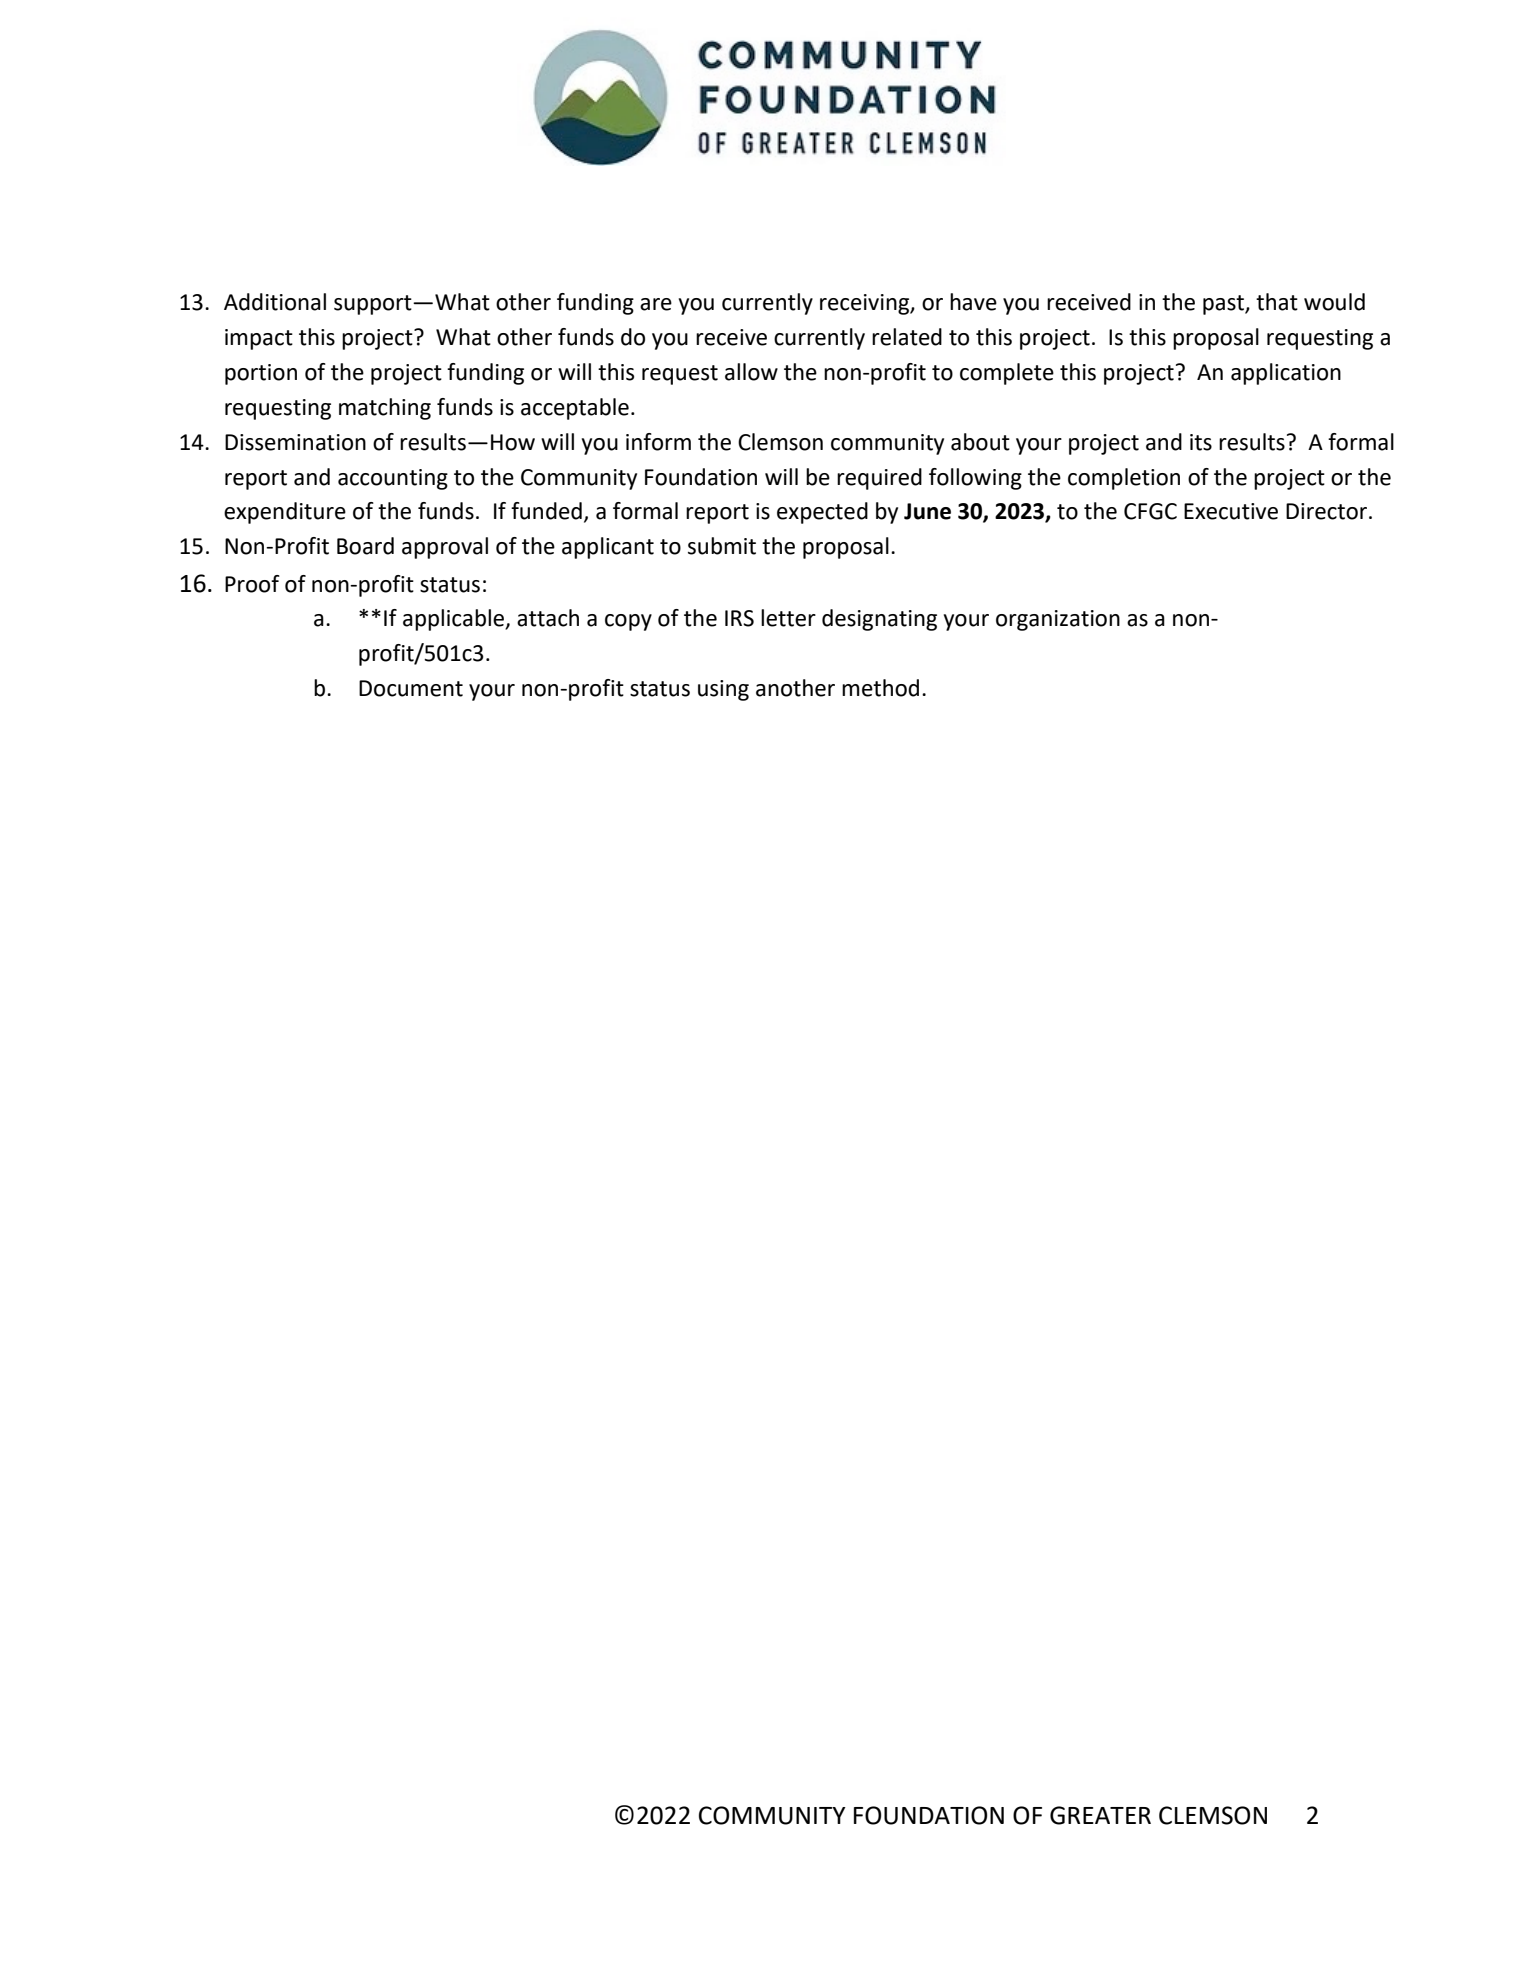  What do you see at coordinates (1100, 1815) in the screenshot?
I see `GREATER` at bounding box center [1100, 1815].
